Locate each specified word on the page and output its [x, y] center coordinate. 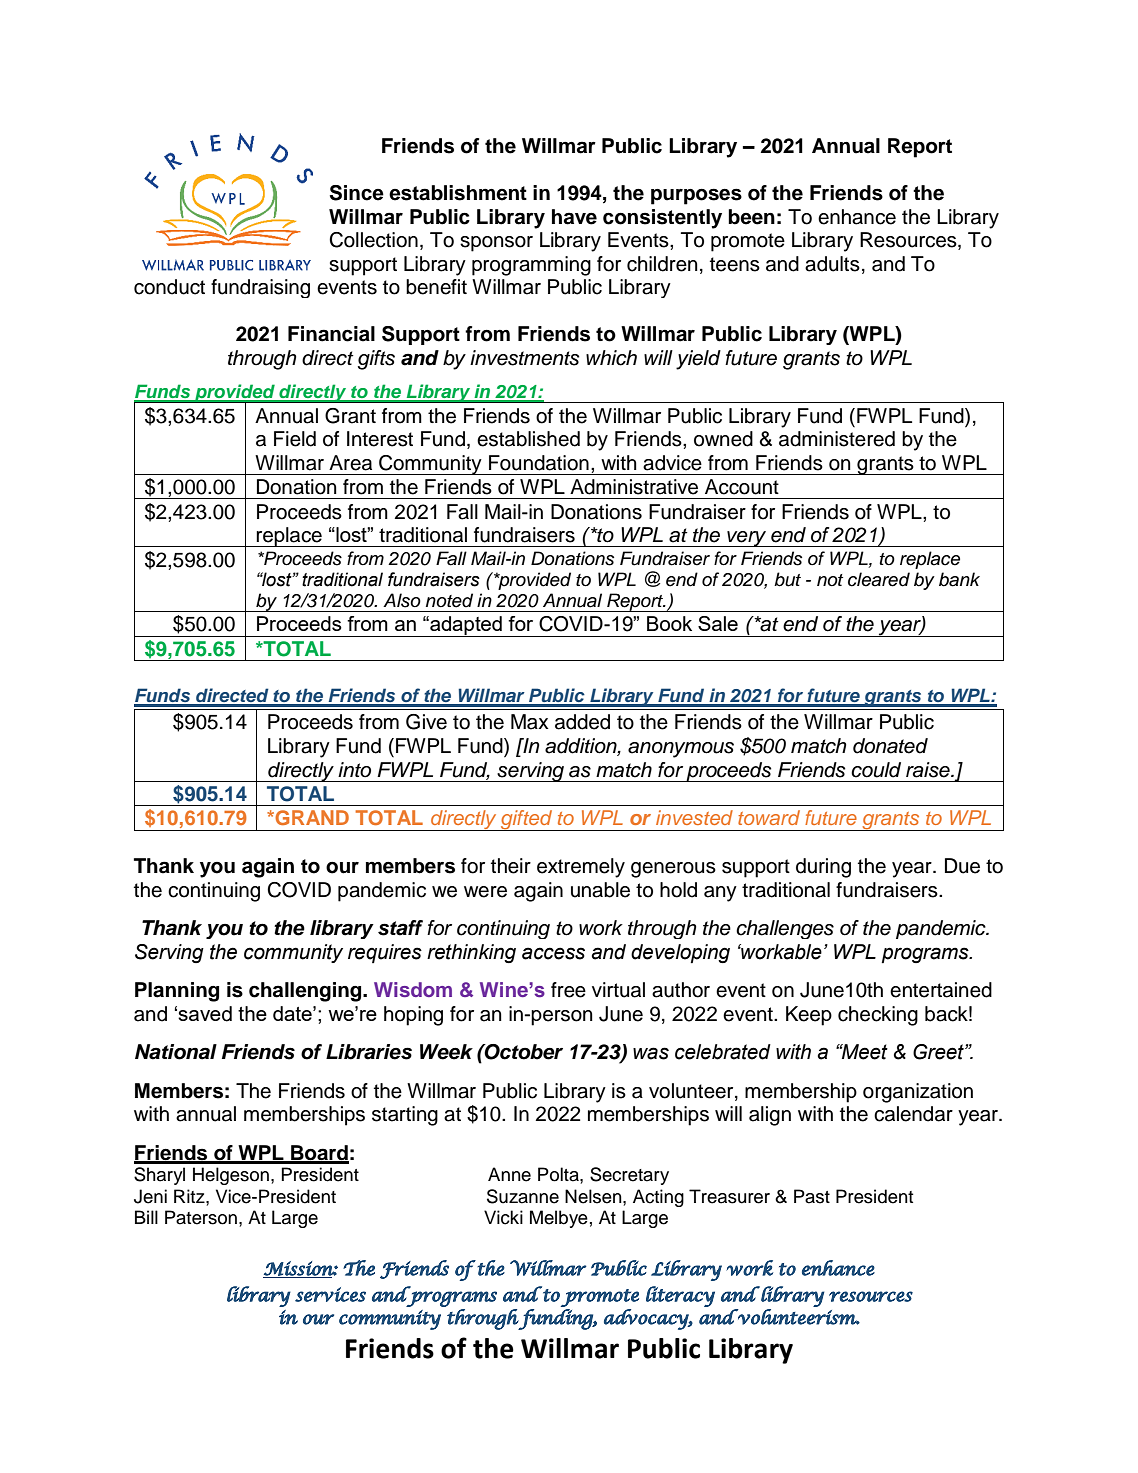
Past [812, 1196]
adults [832, 264]
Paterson [201, 1217]
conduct [169, 287]
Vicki [503, 1217]
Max [530, 722]
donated [890, 746]
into [354, 770]
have [574, 217]
